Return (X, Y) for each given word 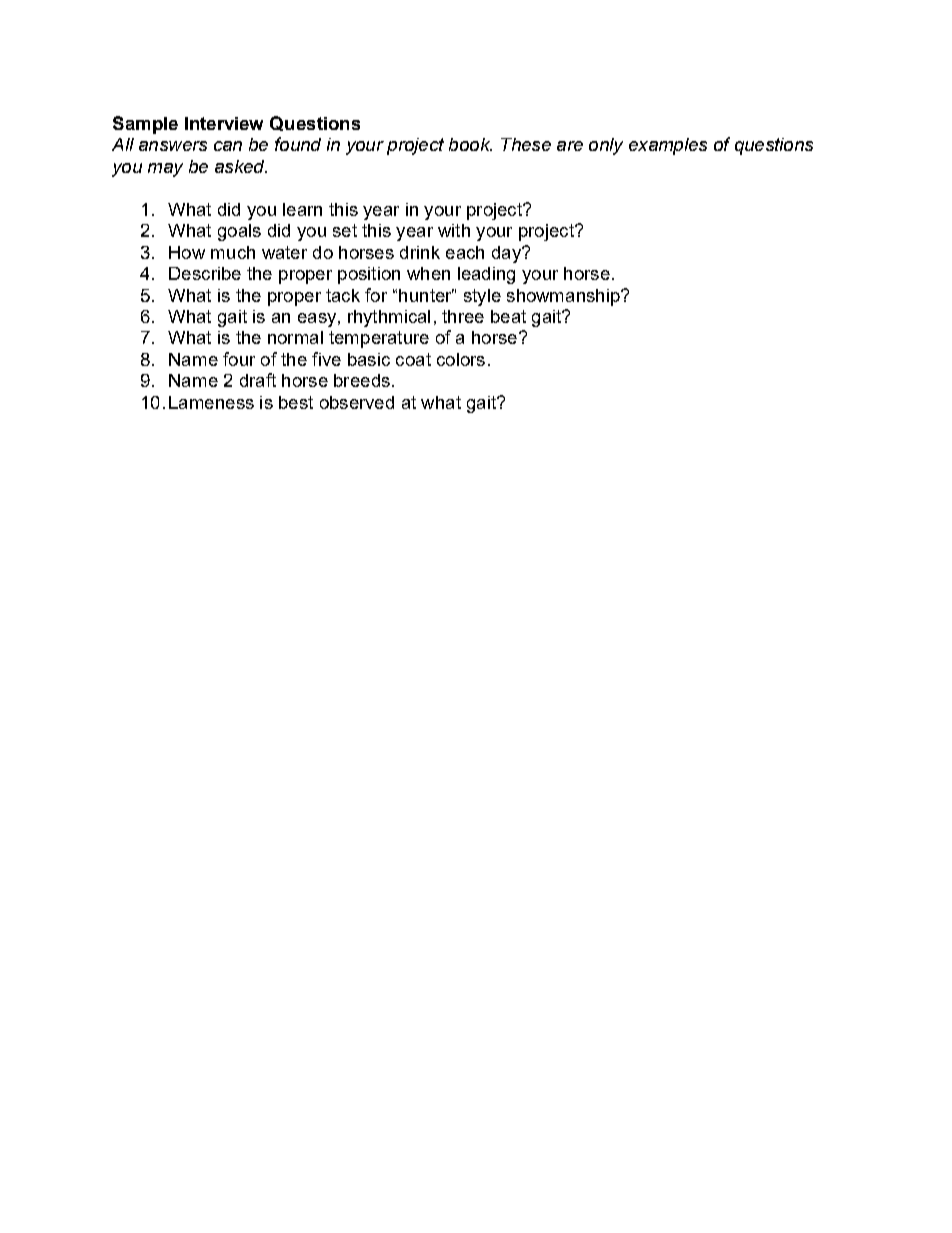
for (376, 295)
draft (258, 380)
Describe (205, 273)
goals (239, 232)
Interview (224, 123)
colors (461, 359)
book (470, 144)
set (345, 230)
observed (357, 402)
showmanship (564, 297)
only (606, 146)
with (454, 230)
